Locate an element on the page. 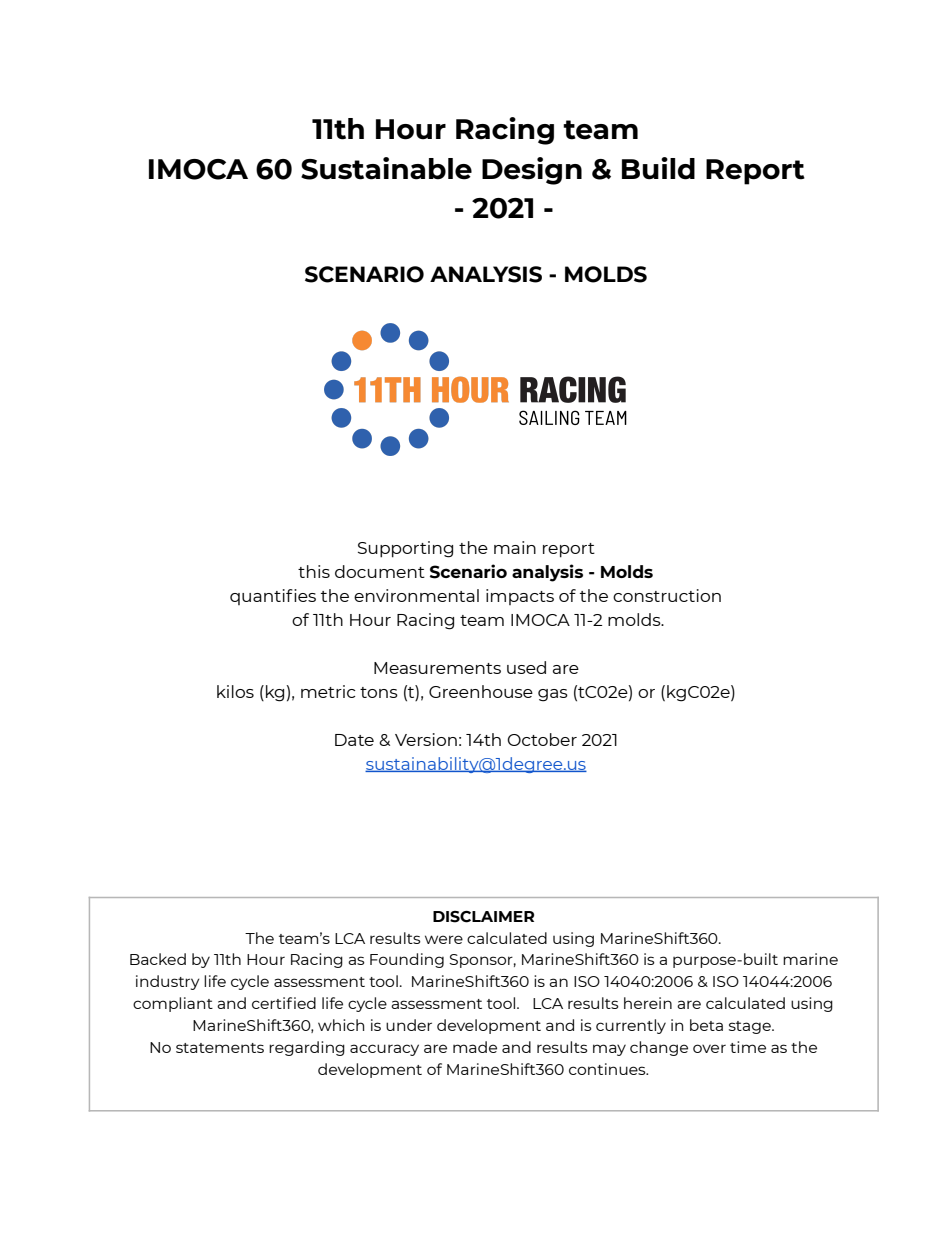  Design is located at coordinates (532, 171).
